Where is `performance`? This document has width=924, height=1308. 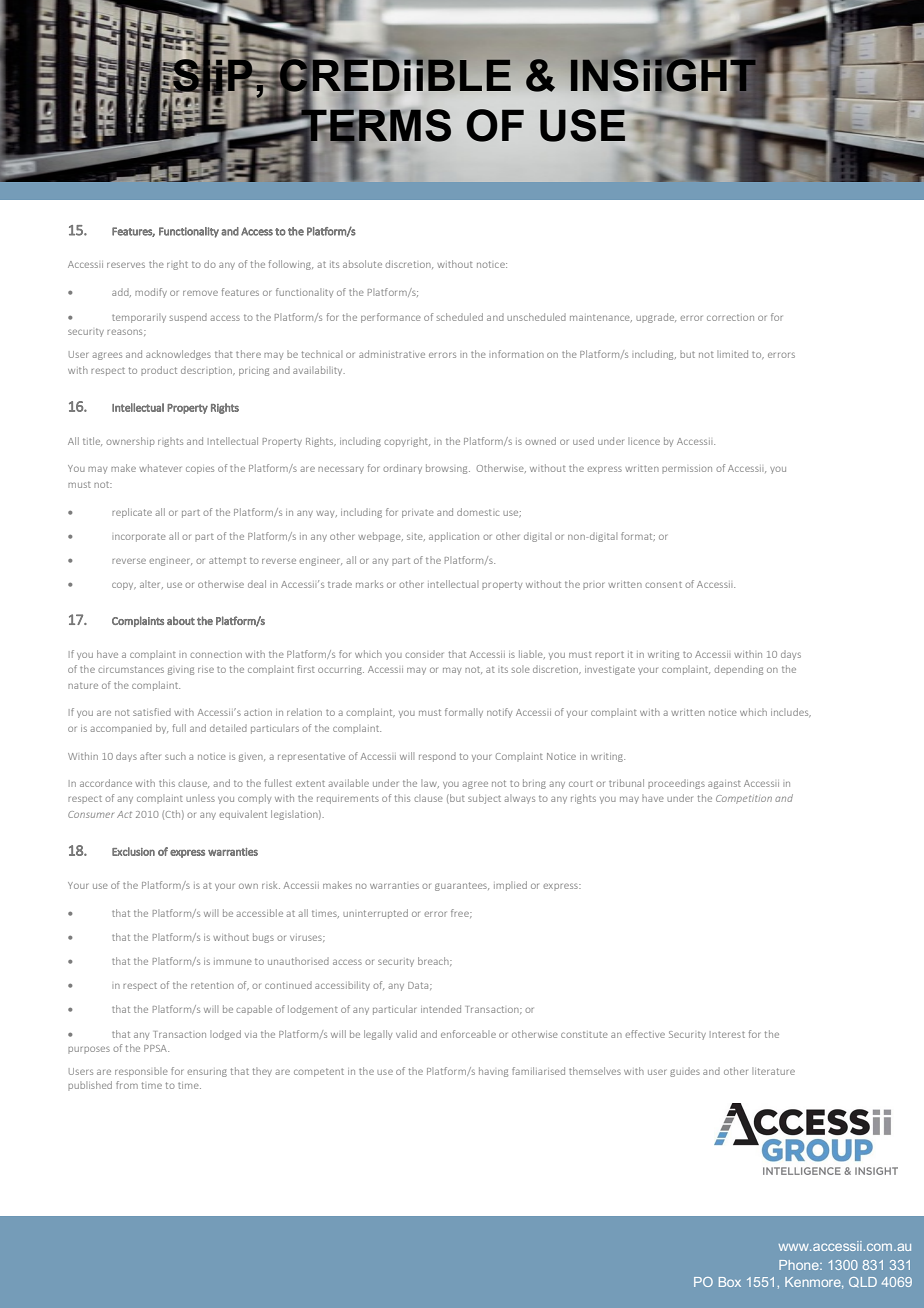
performance is located at coordinates (391, 318).
